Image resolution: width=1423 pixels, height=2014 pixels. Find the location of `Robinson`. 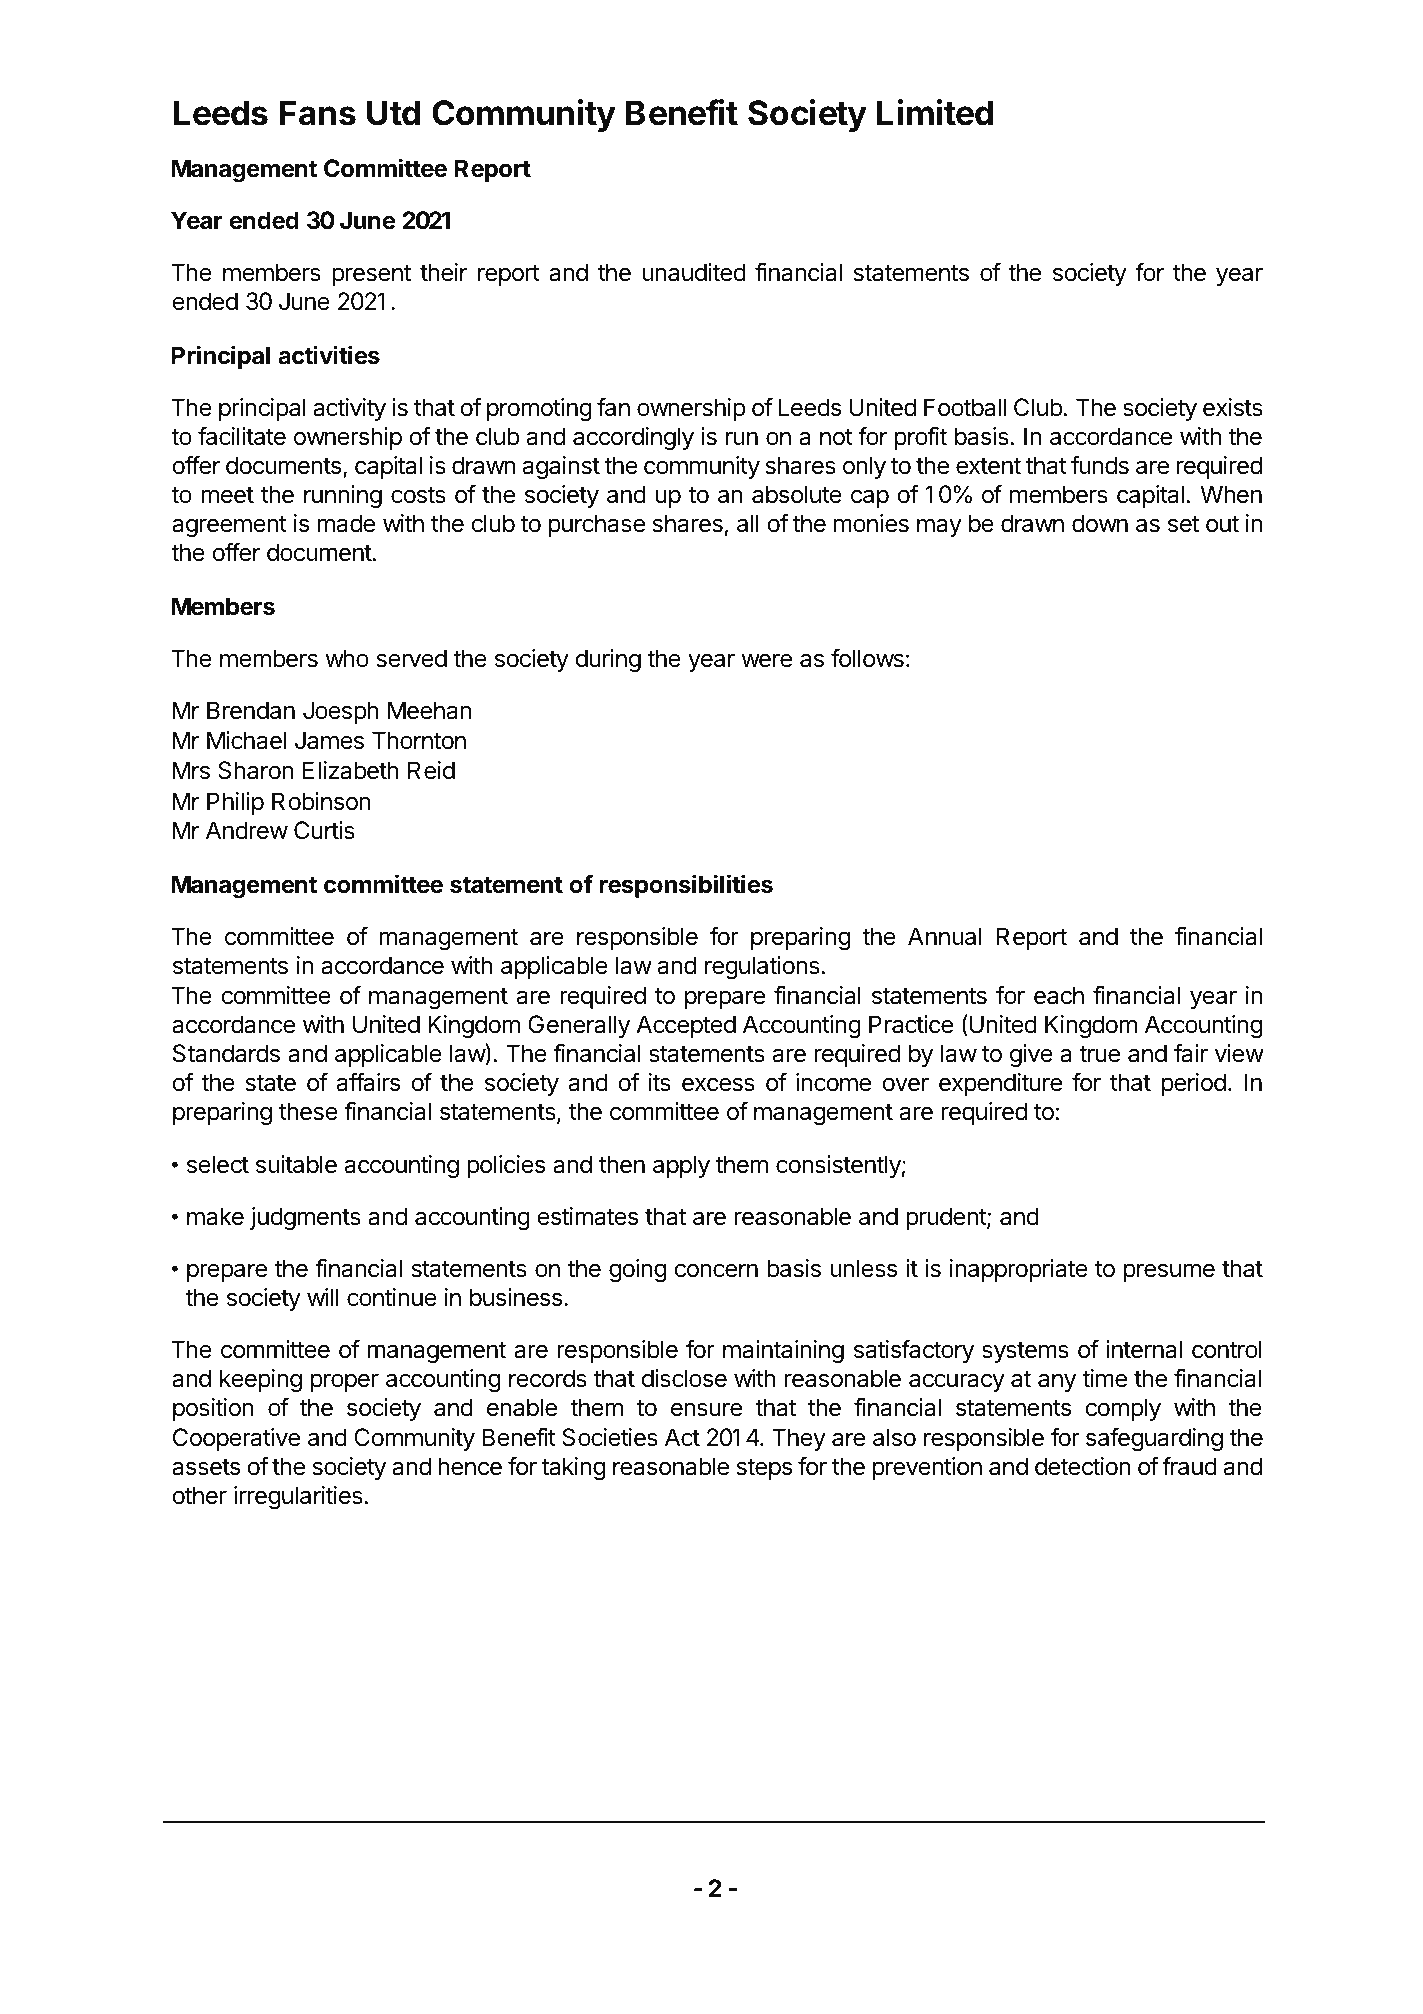

Robinson is located at coordinates (321, 801).
